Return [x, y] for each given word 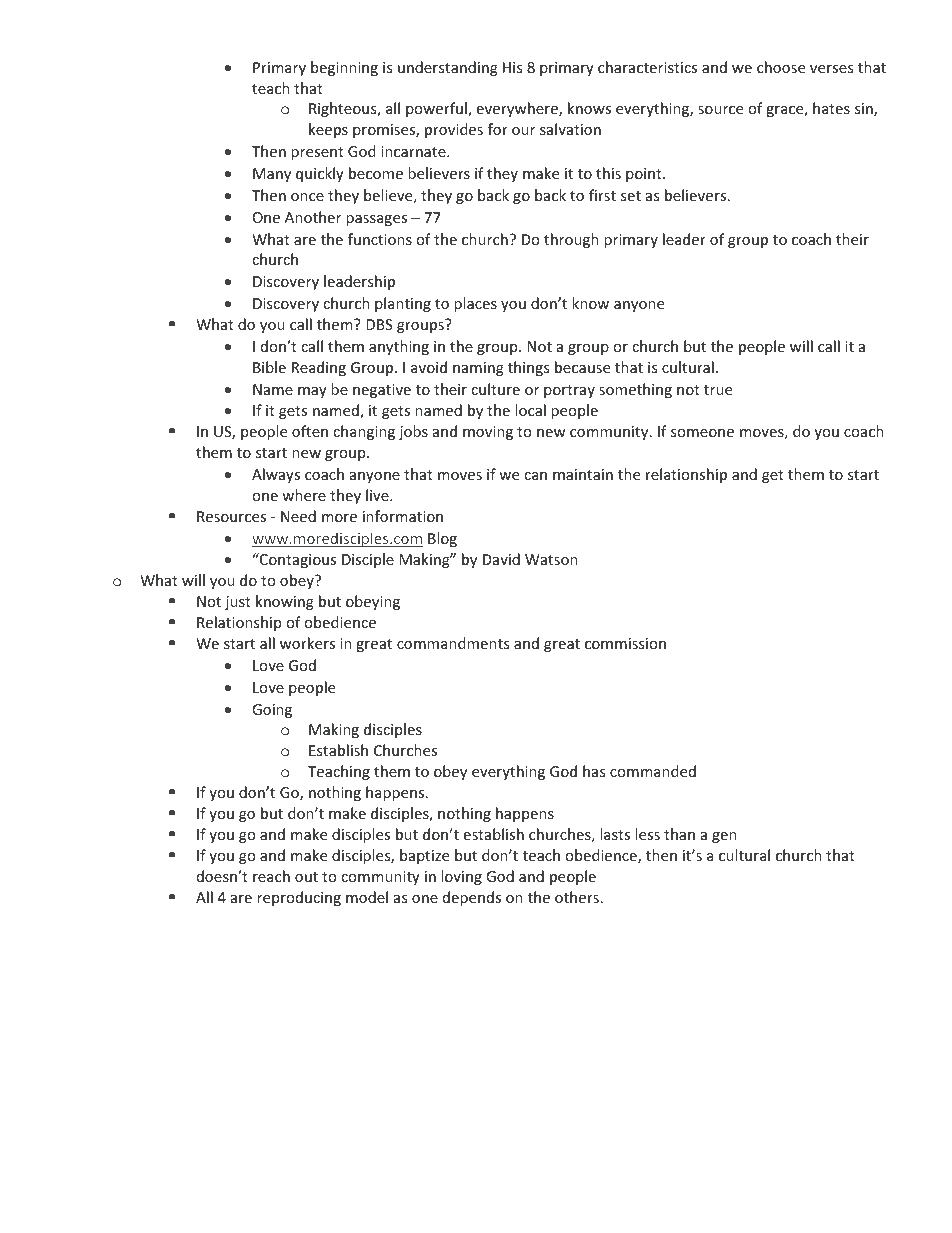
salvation [570, 129]
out [306, 877]
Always [276, 475]
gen [724, 837]
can [535, 476]
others [577, 897]
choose [781, 67]
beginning [344, 68]
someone [702, 433]
